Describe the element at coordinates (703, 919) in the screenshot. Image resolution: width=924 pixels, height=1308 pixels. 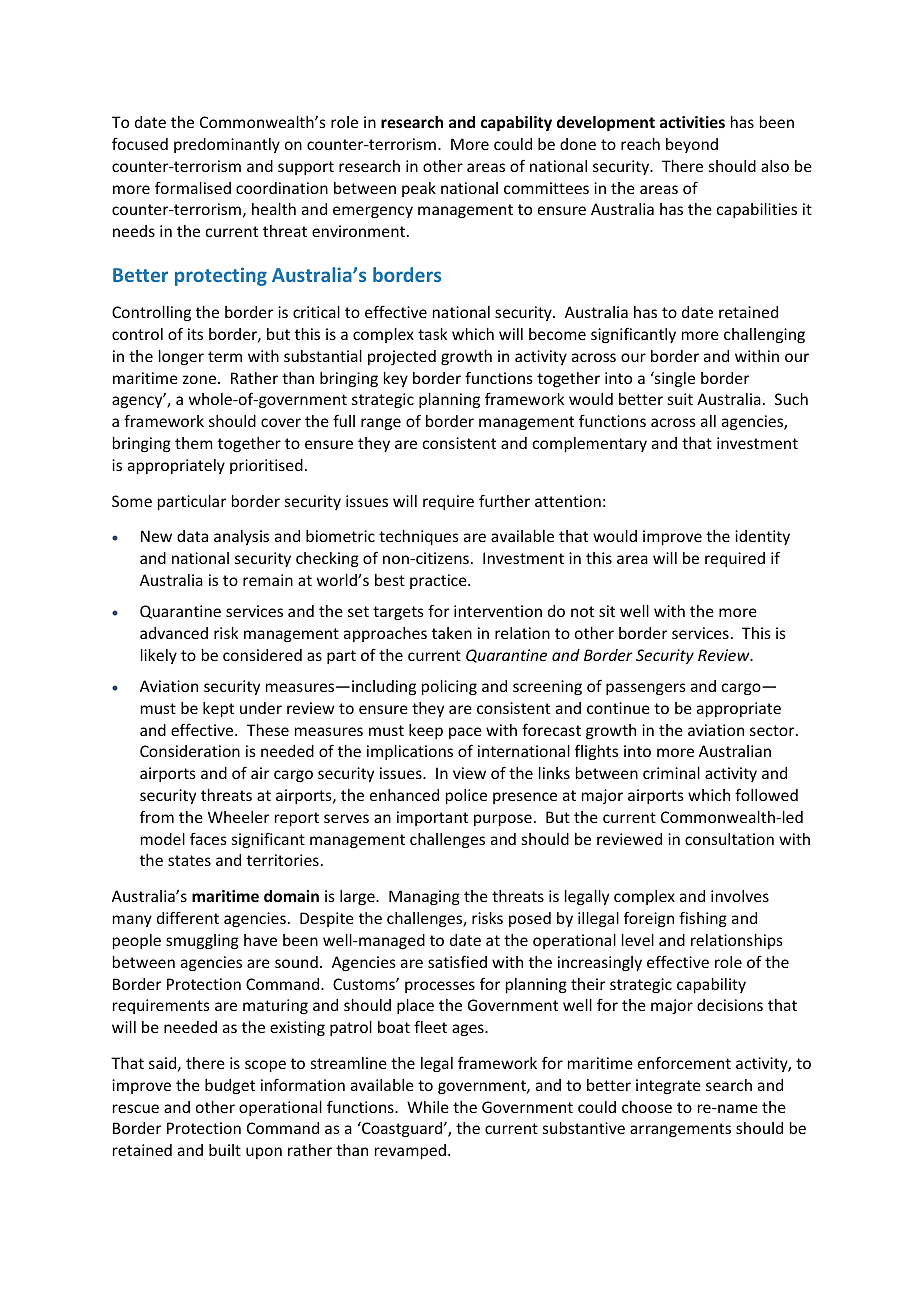
I see `fishing` at that location.
